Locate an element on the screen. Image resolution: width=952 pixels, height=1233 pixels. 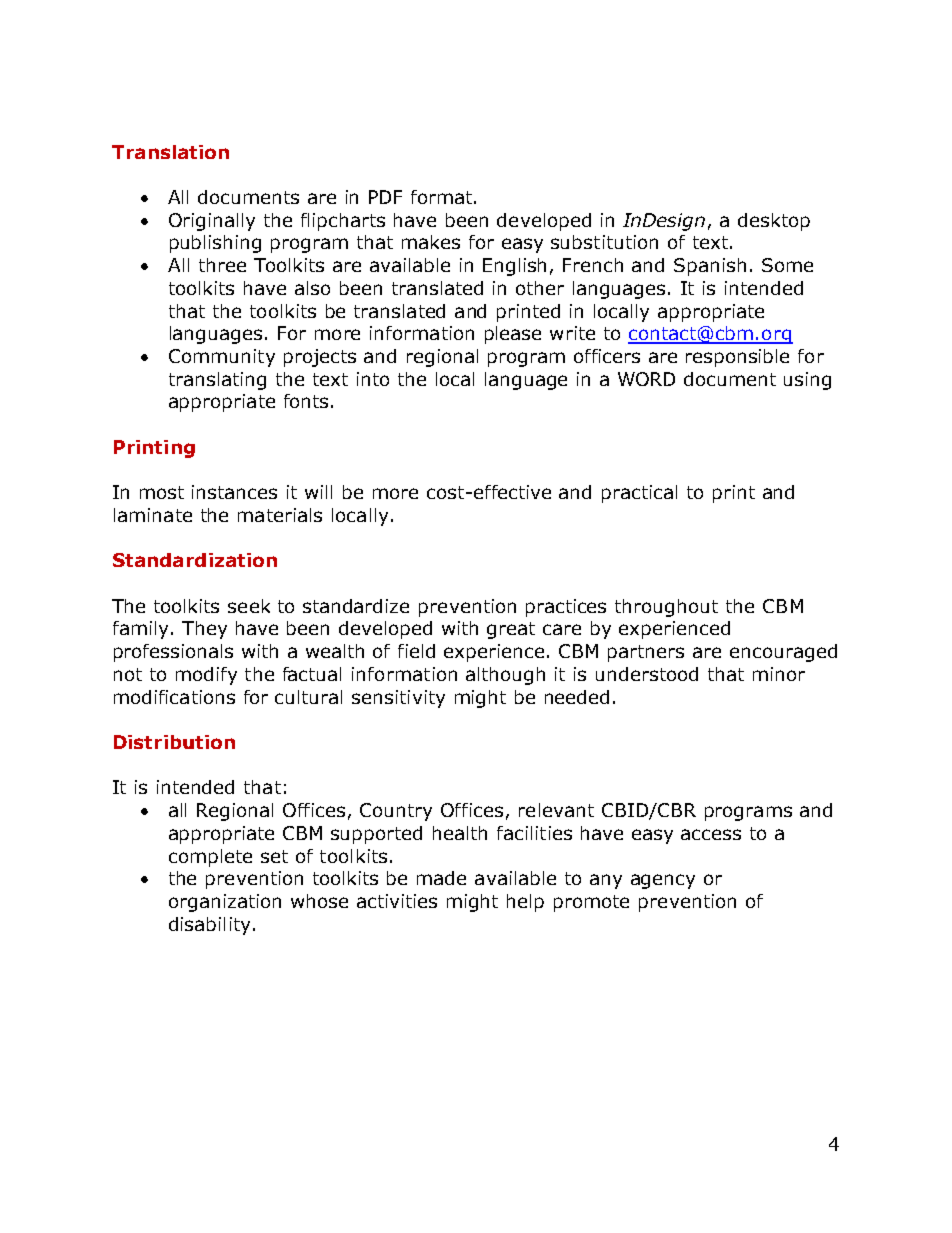
PDF is located at coordinates (385, 197).
